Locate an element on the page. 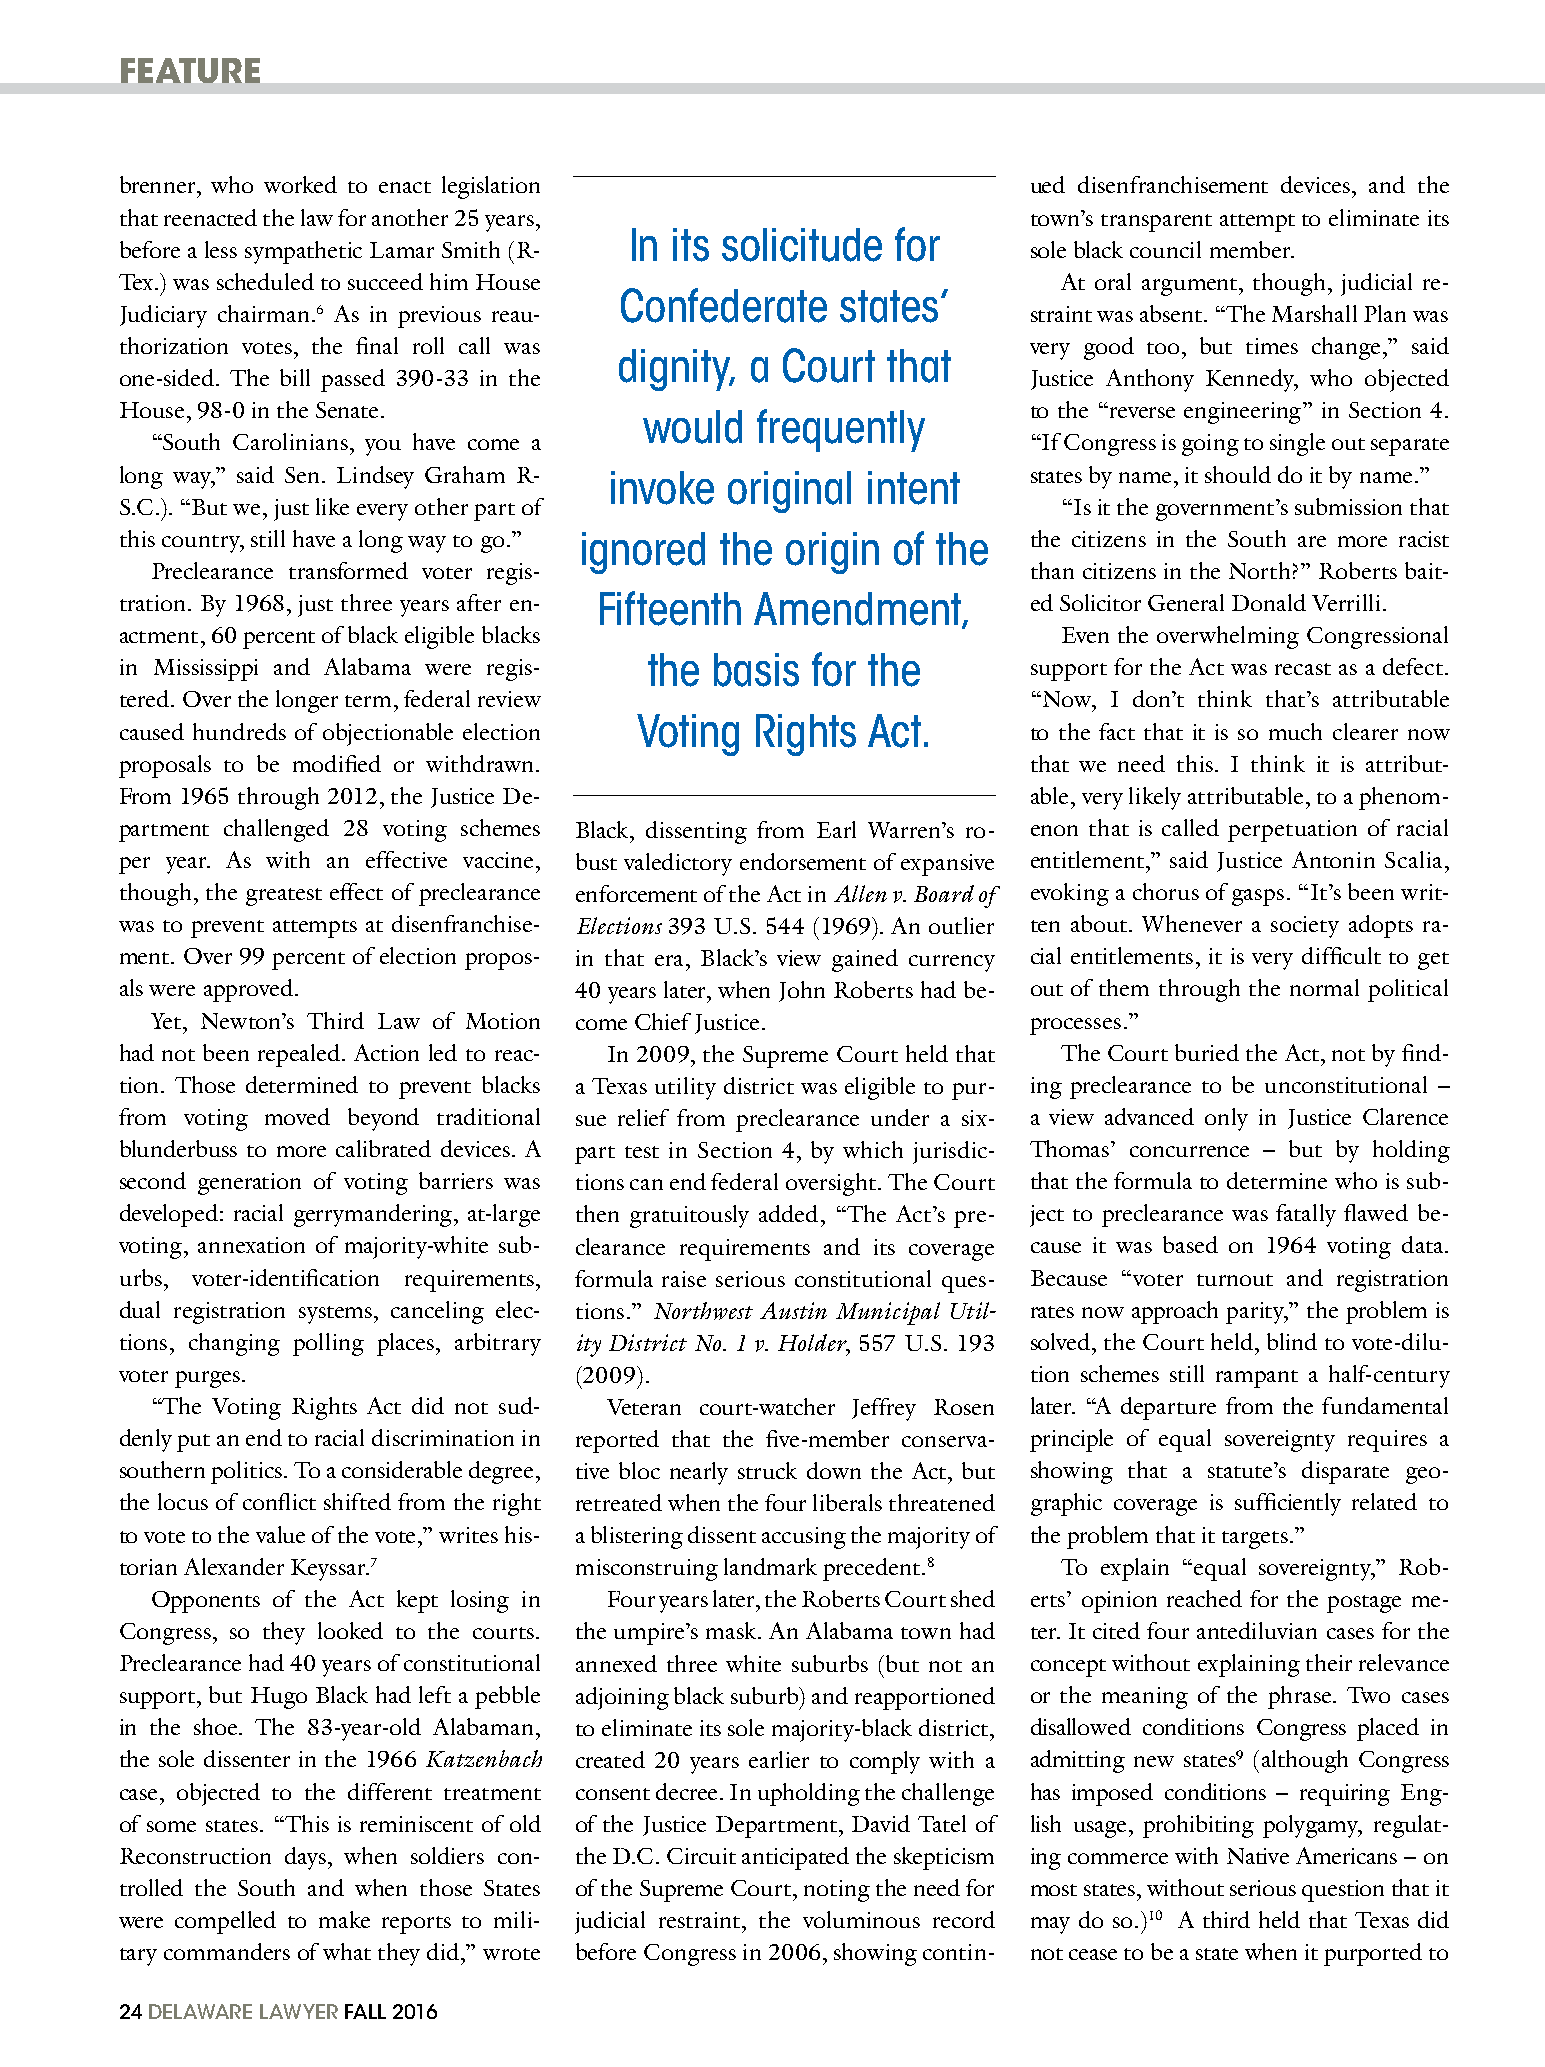 The width and height of the image is (1545, 2067). Donald is located at coordinates (1269, 602).
